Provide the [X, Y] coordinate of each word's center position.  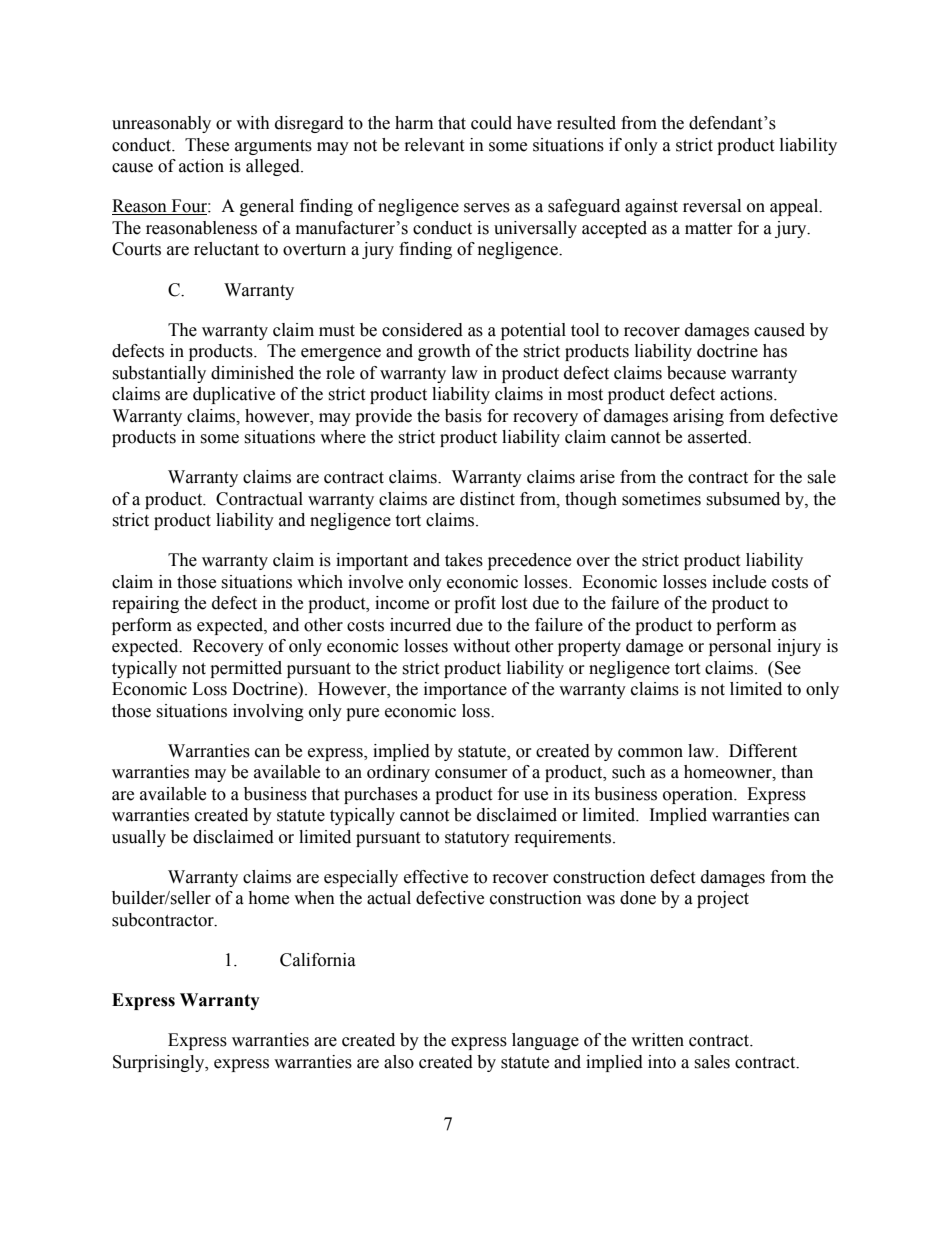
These [207, 145]
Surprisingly [160, 1063]
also [399, 1062]
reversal [712, 206]
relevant [434, 145]
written [657, 1040]
